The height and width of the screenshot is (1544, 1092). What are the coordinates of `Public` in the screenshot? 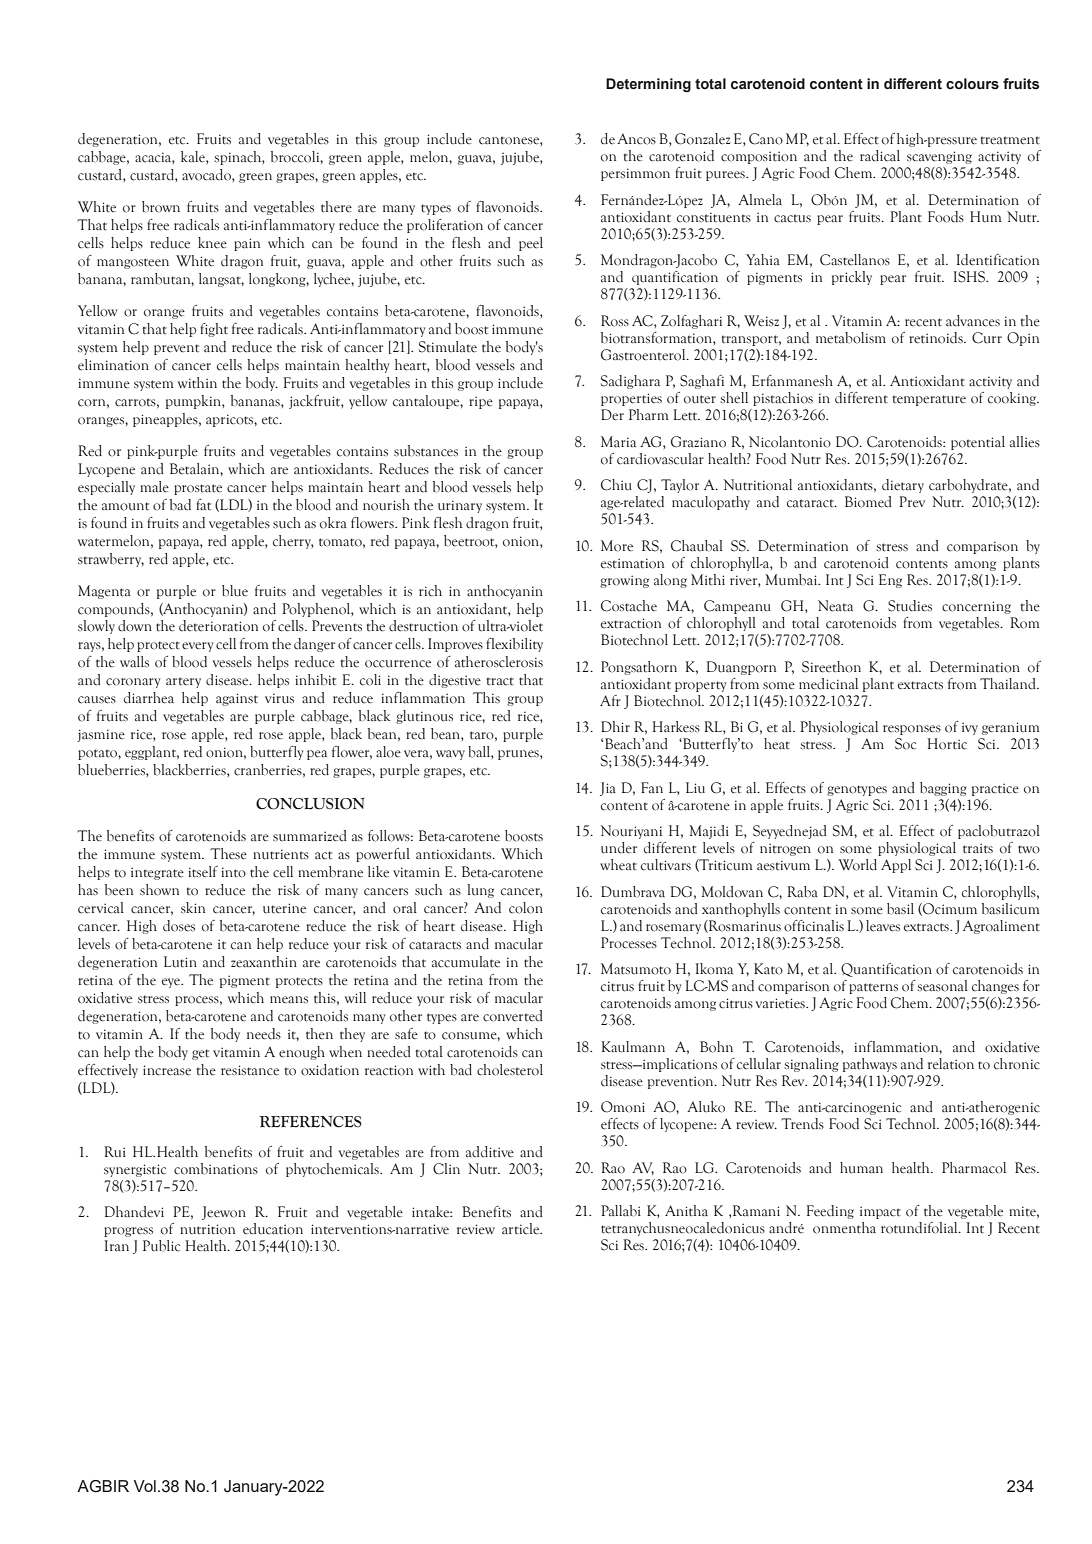 It's located at (161, 1246).
